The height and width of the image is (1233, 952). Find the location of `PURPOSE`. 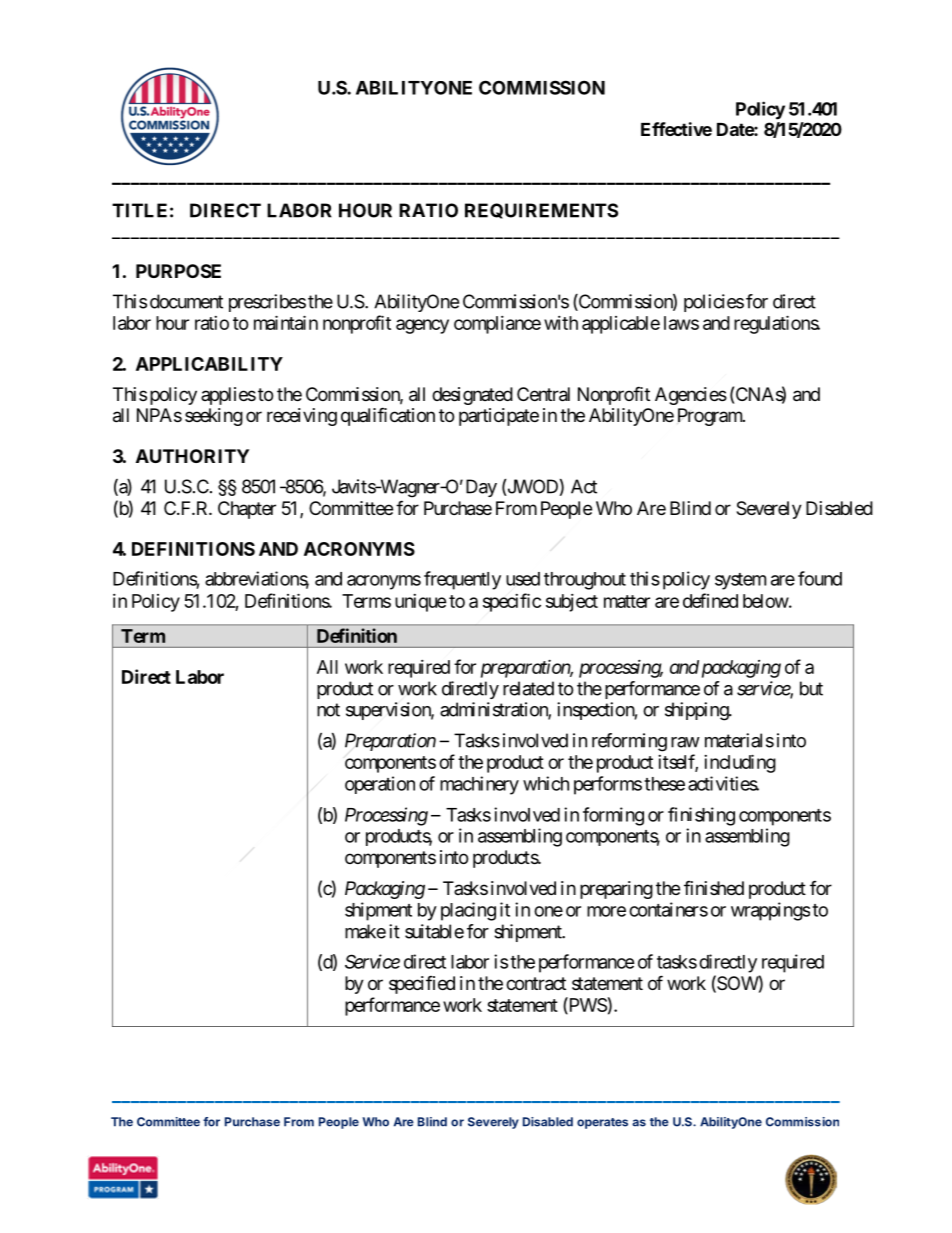

PURPOSE is located at coordinates (178, 271).
